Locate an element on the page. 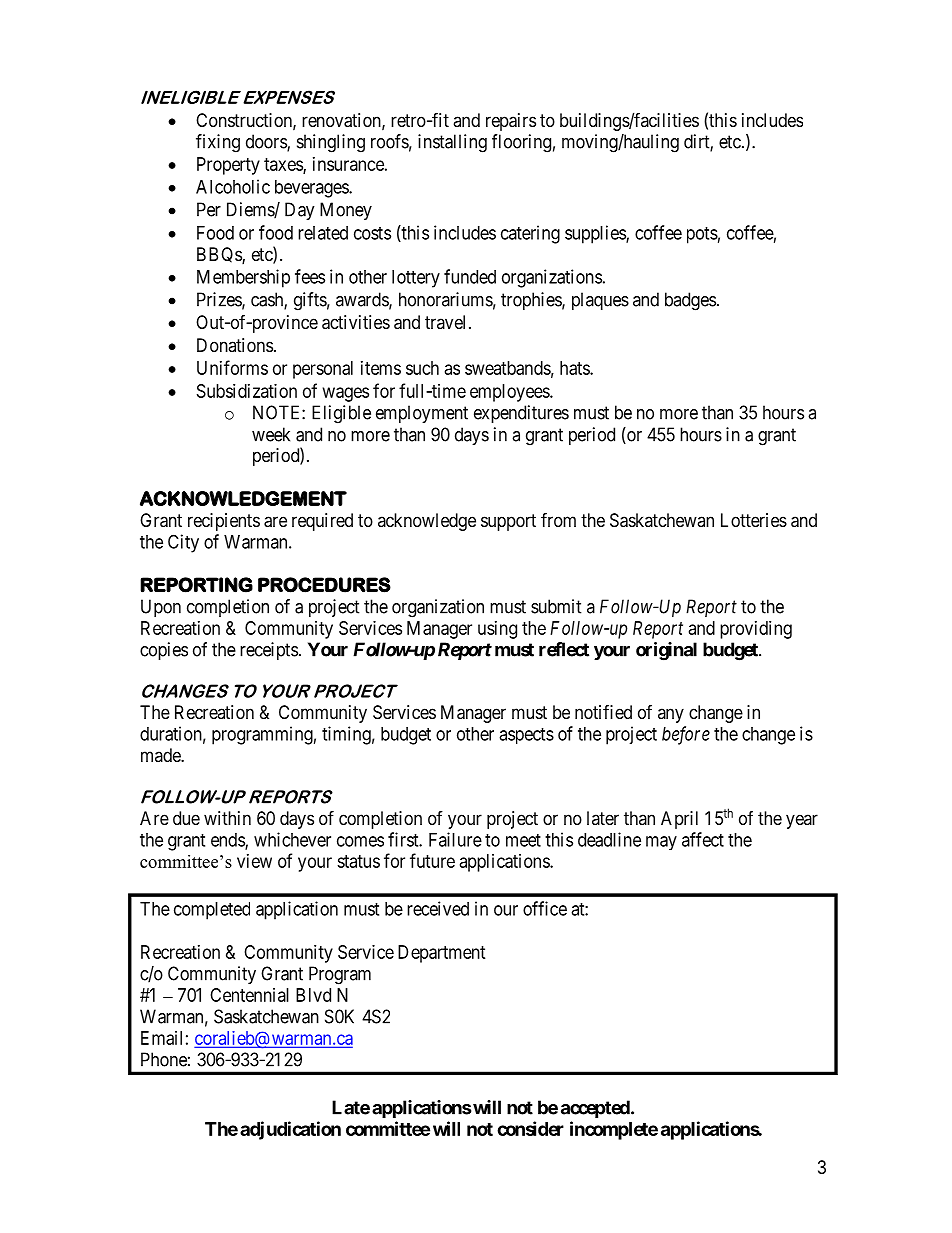 The height and width of the image is (1233, 952). employees is located at coordinates (510, 393).
